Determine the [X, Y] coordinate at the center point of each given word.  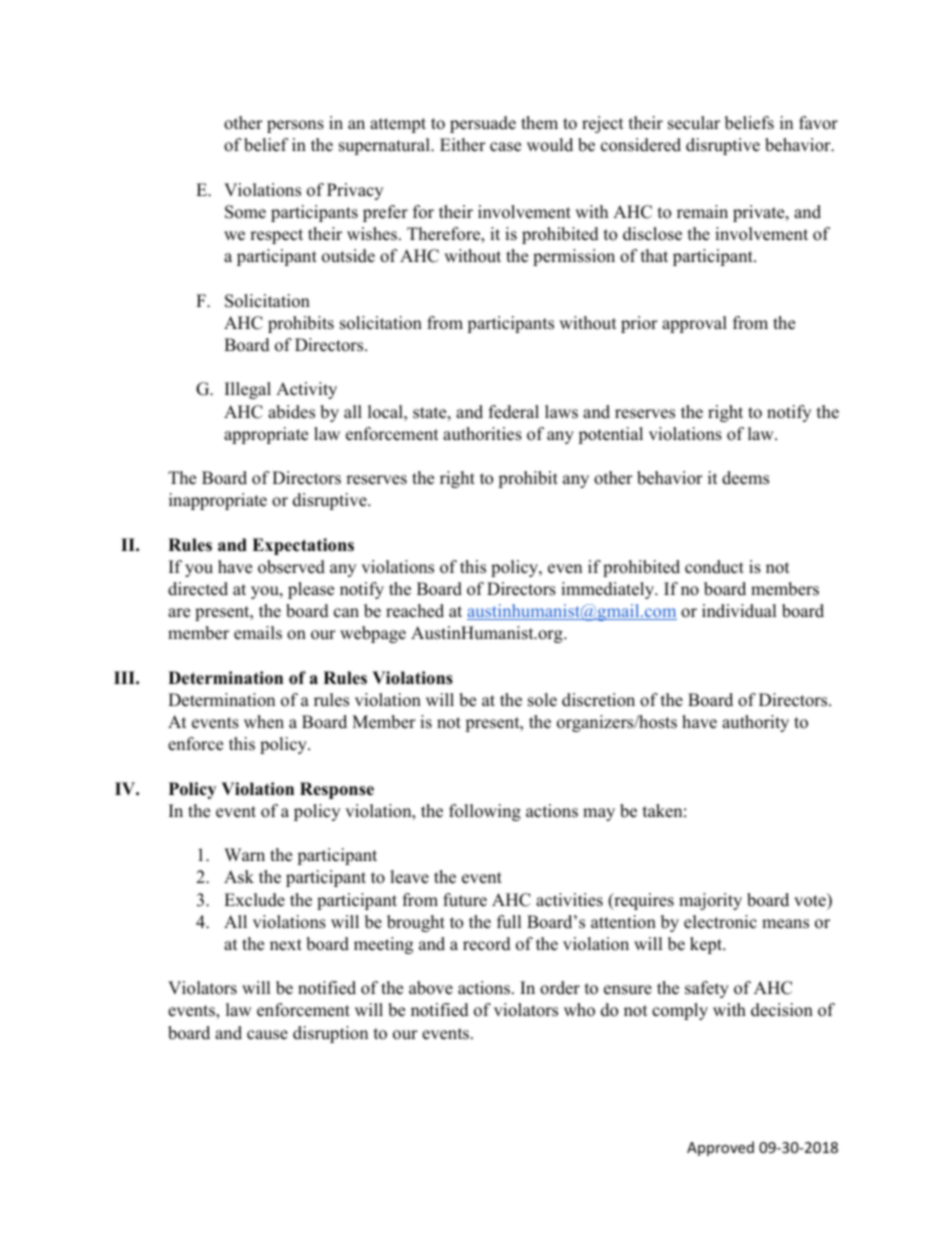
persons [295, 126]
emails [258, 633]
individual [739, 611]
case [505, 147]
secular [694, 123]
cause [267, 1035]
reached [415, 611]
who [579, 1010]
